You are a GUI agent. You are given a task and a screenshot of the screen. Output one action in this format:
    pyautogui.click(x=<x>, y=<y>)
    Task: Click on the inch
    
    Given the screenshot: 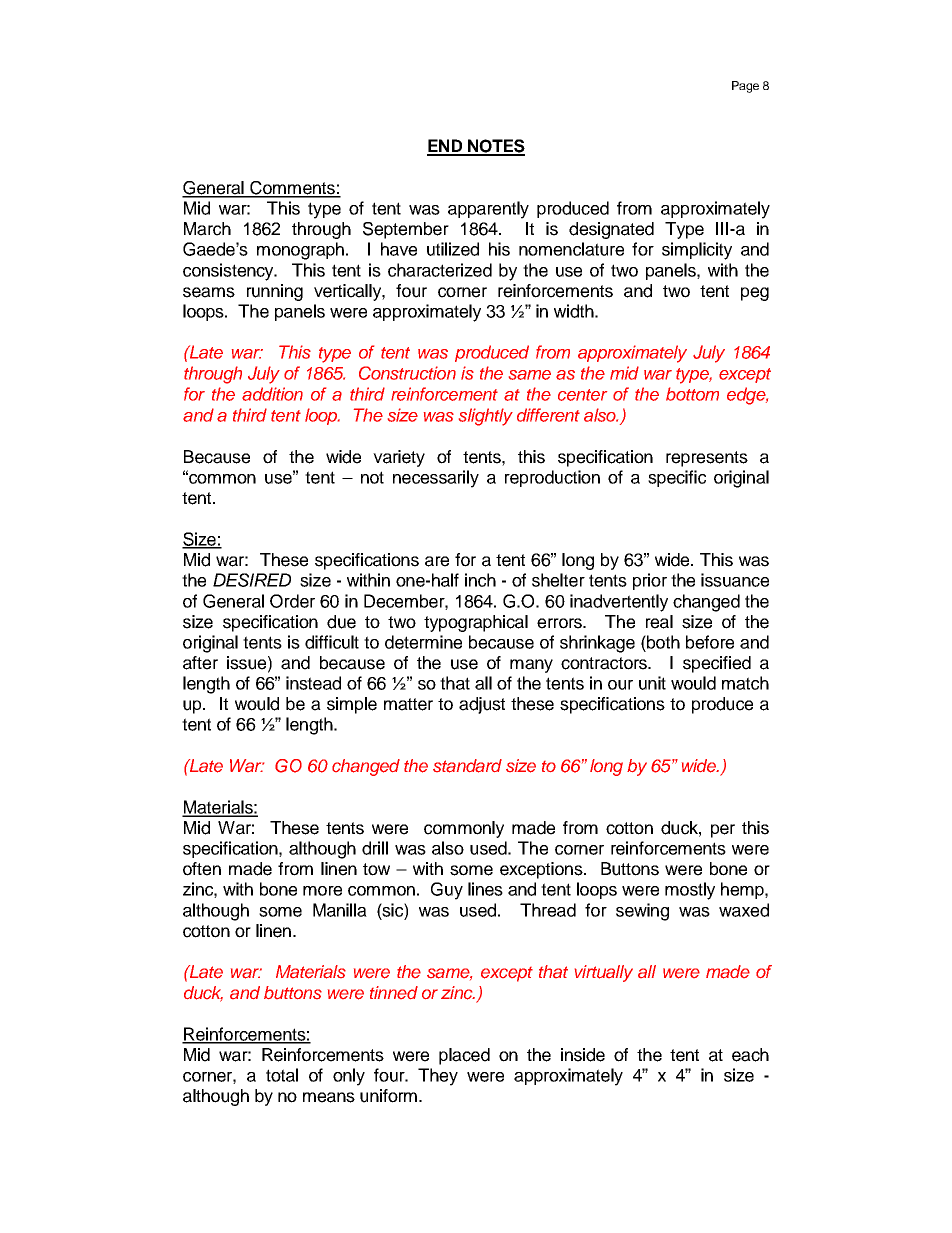 What is the action you would take?
    pyautogui.click(x=480, y=580)
